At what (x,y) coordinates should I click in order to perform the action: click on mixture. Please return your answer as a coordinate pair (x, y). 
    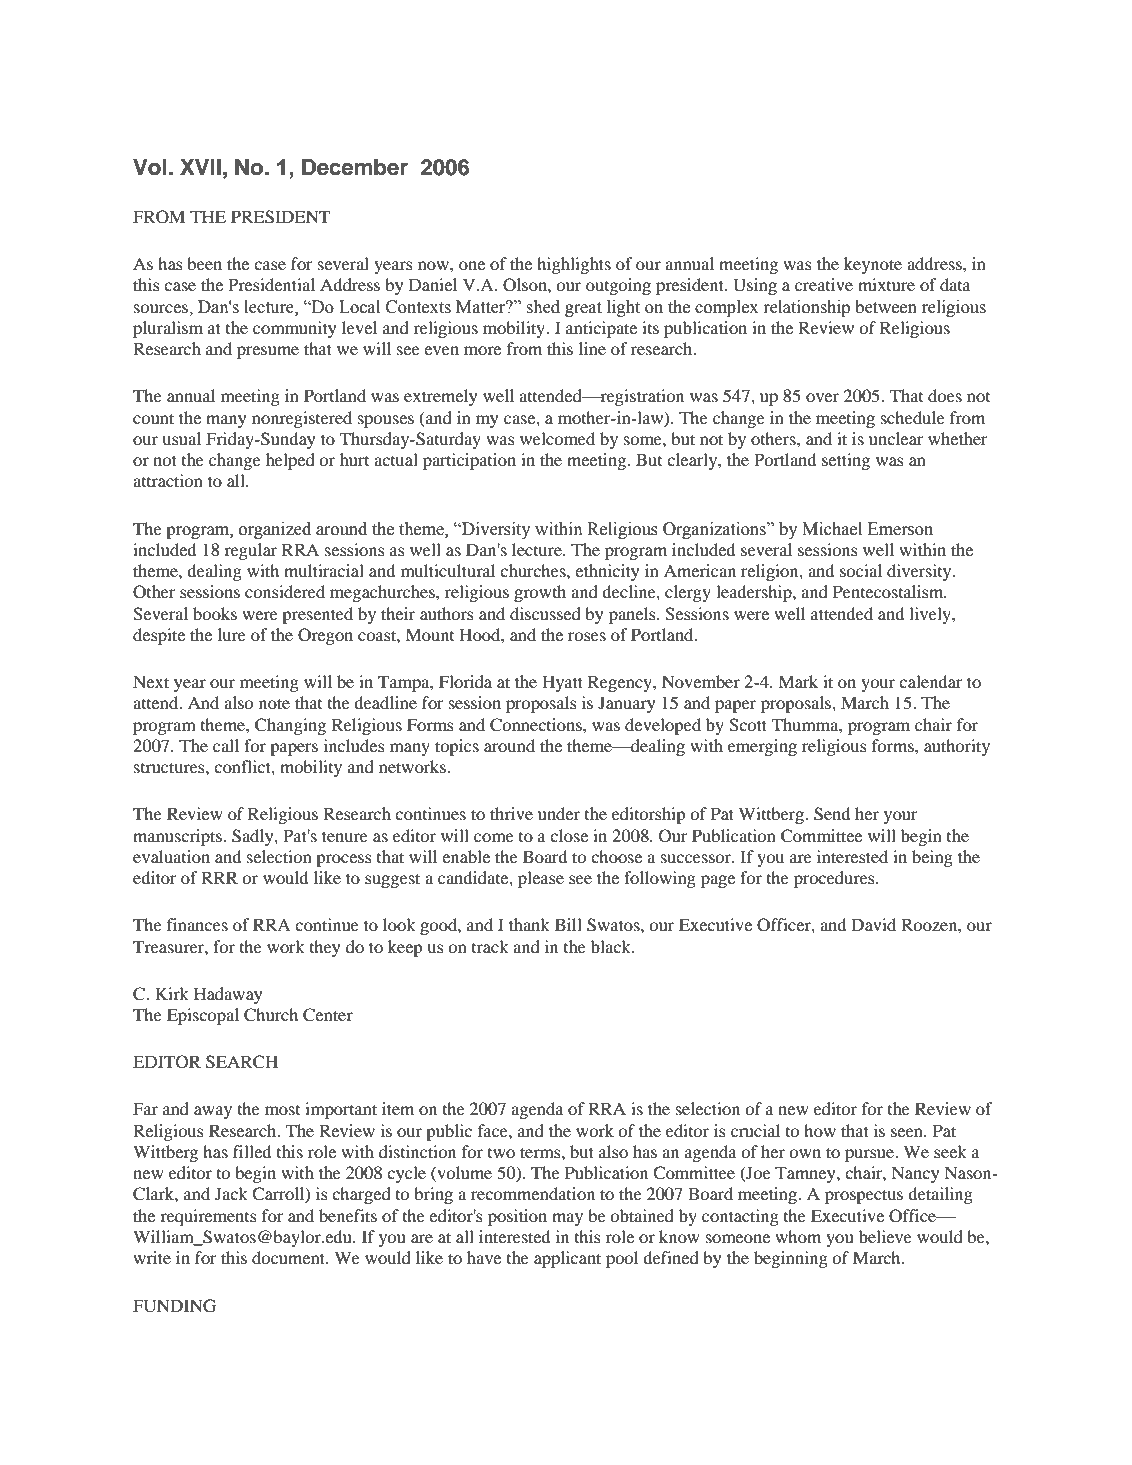
    Looking at the image, I should click on (886, 284).
